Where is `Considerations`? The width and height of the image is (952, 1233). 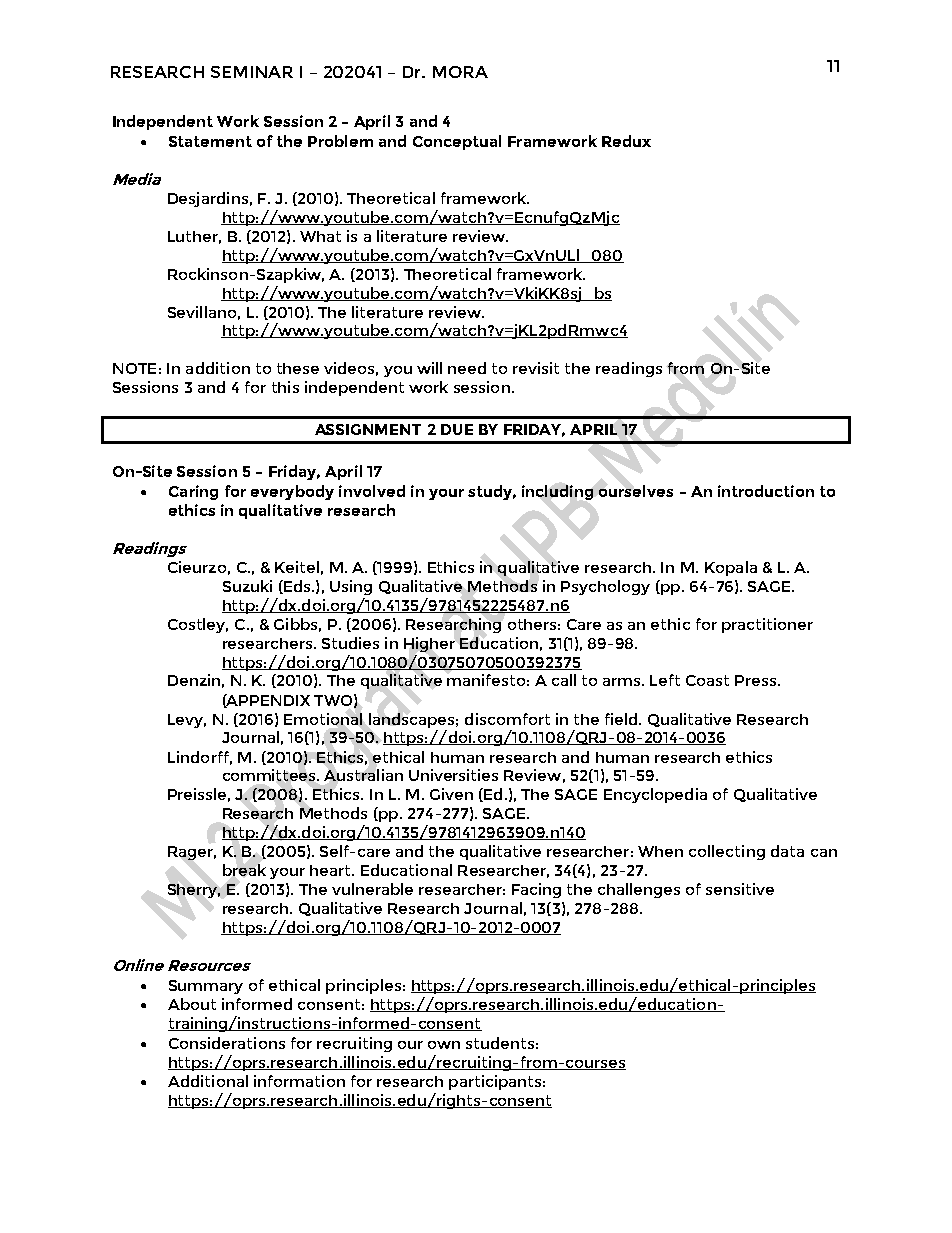
Considerations is located at coordinates (227, 1043).
